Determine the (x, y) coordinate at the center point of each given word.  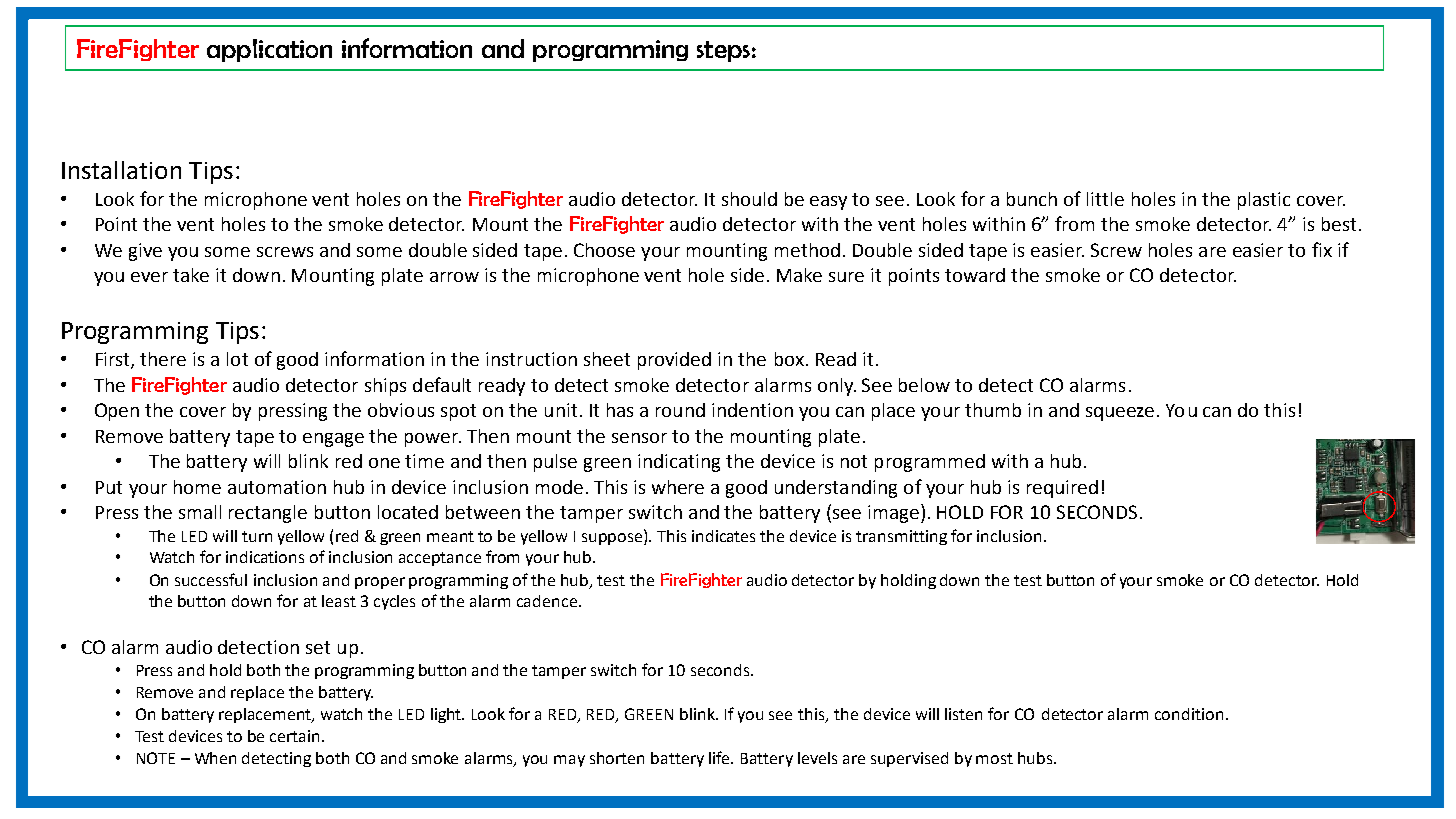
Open (117, 412)
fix (1322, 249)
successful (211, 579)
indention (752, 410)
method (807, 250)
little (1105, 199)
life (720, 757)
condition (1189, 714)
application (269, 50)
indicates (723, 536)
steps (723, 51)
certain (296, 736)
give (145, 252)
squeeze (1120, 414)
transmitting (901, 537)
